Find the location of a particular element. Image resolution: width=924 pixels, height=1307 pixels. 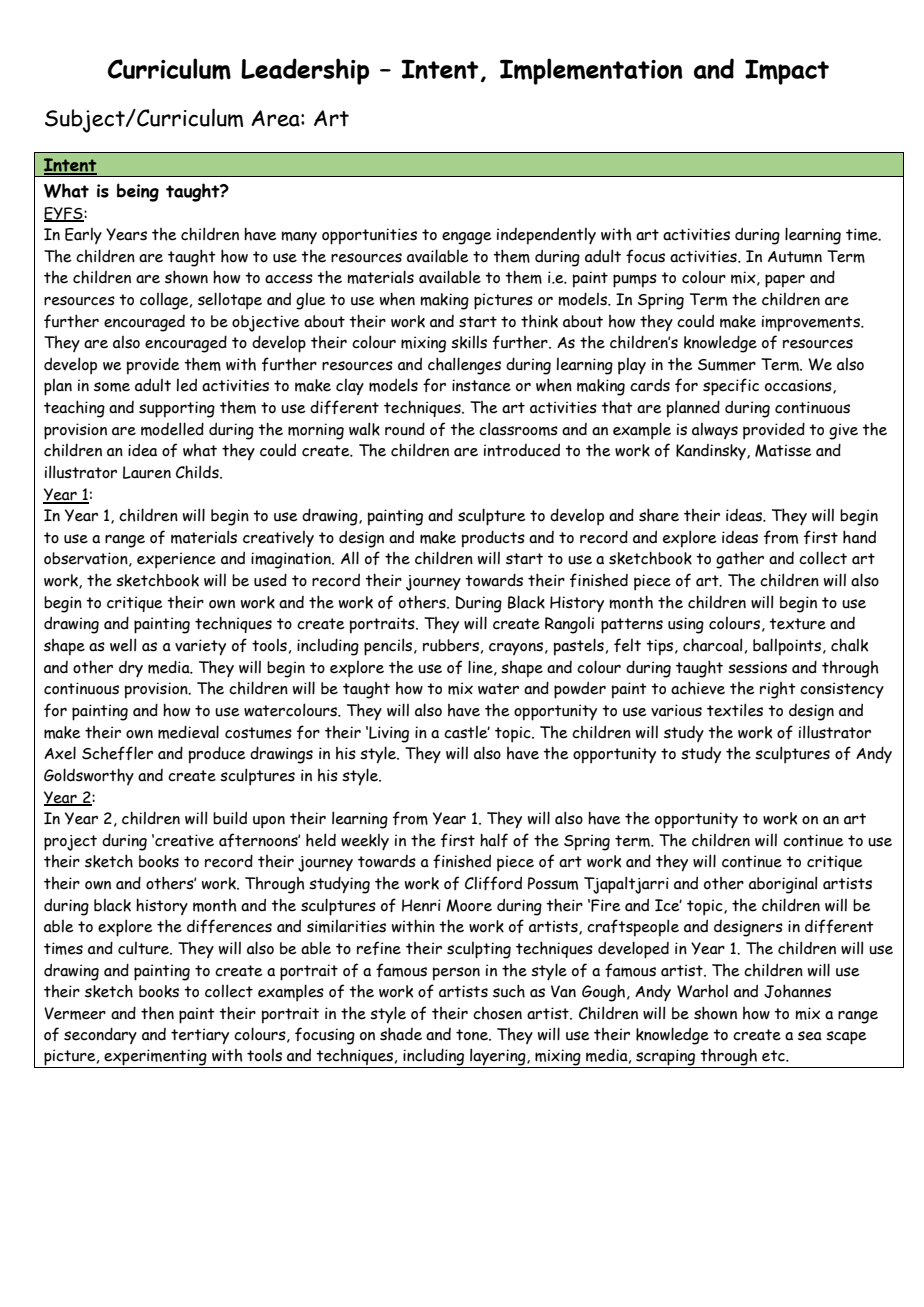

being is located at coordinates (138, 192).
